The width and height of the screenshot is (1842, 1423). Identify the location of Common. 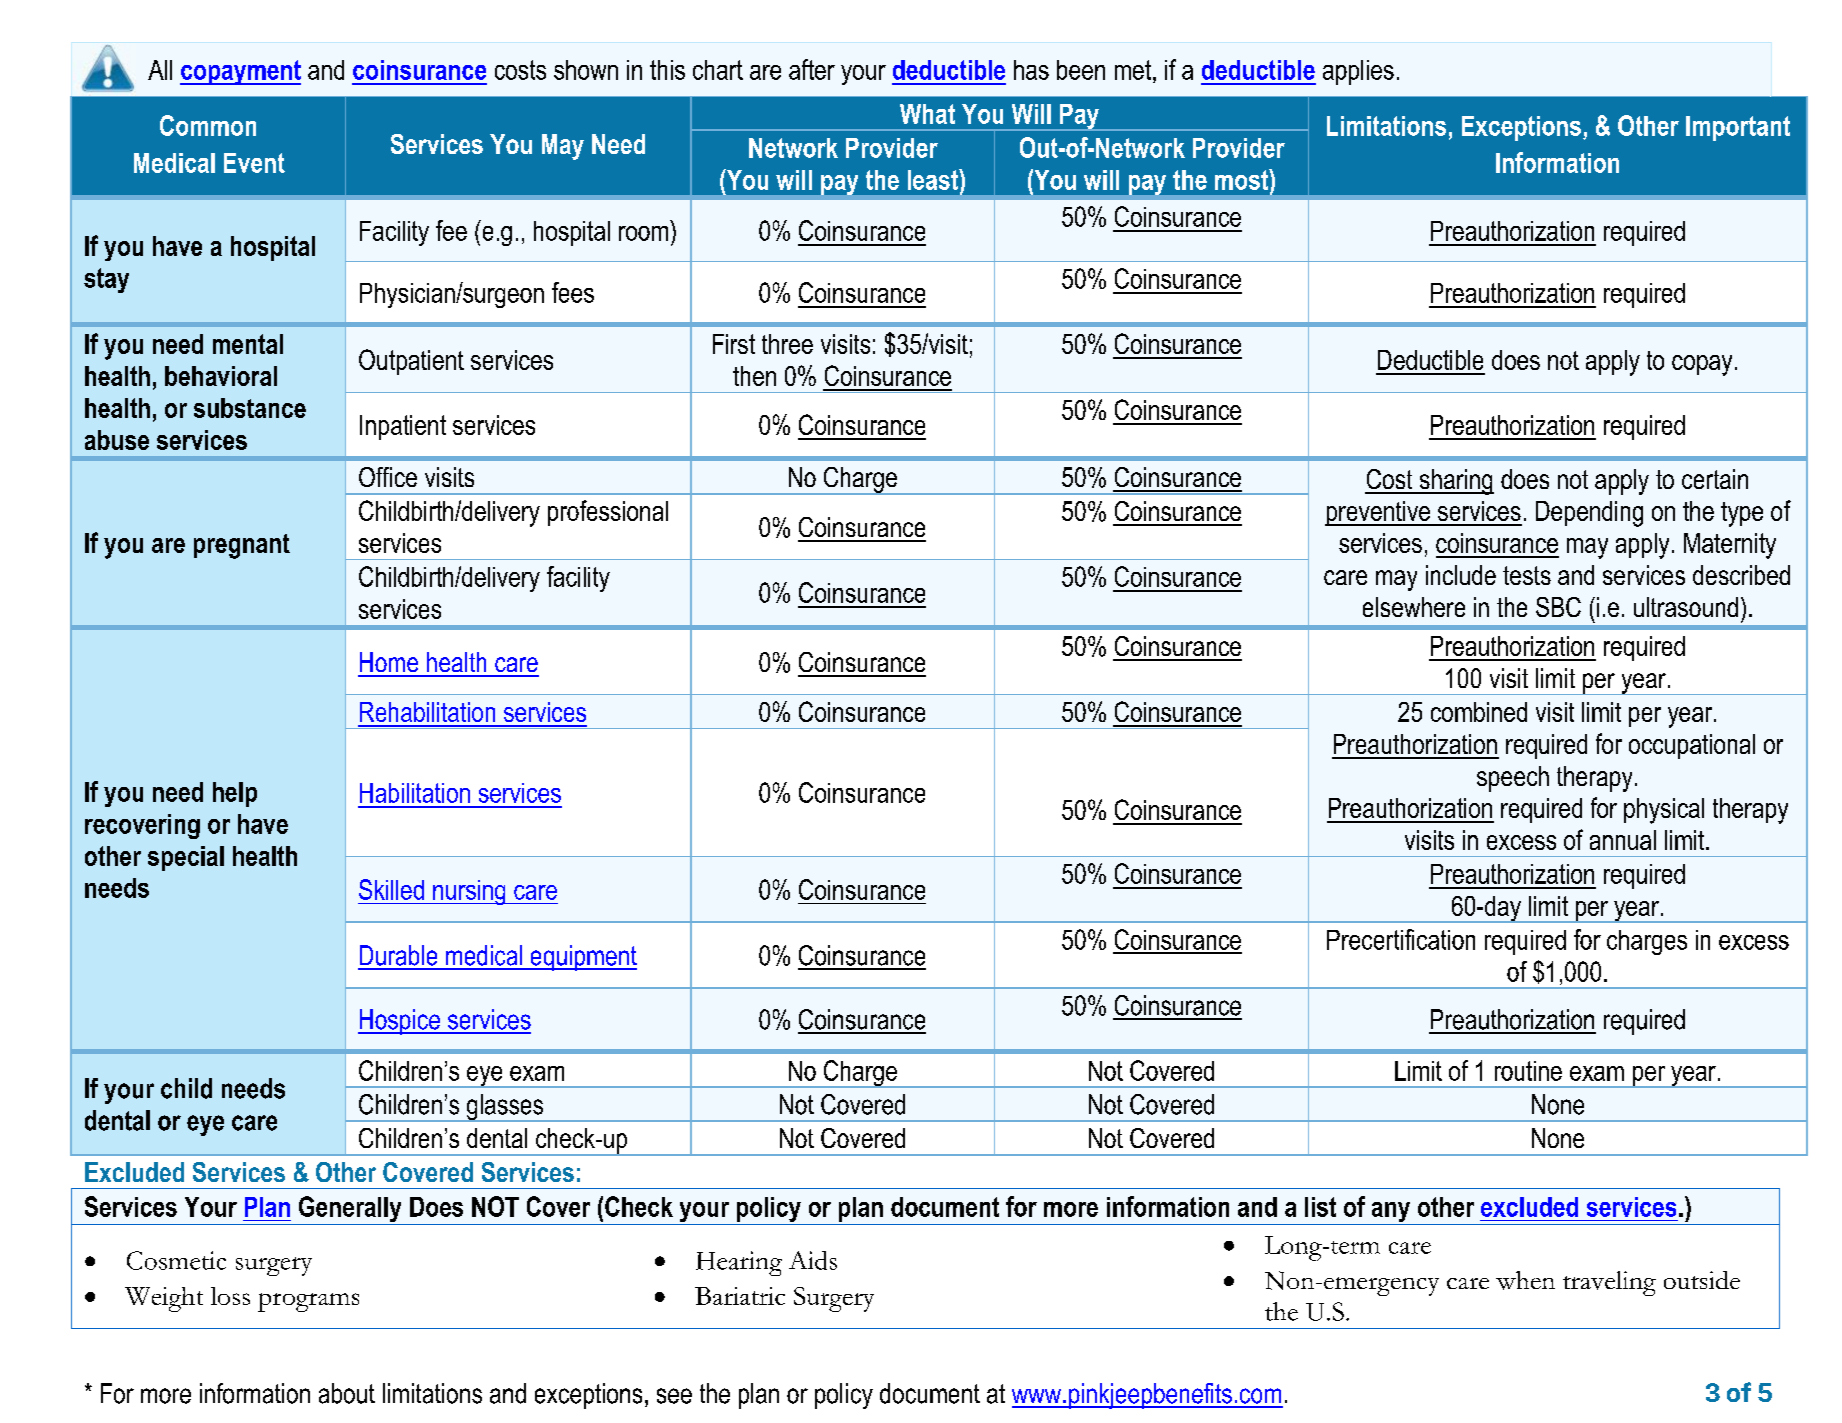
(208, 125).
